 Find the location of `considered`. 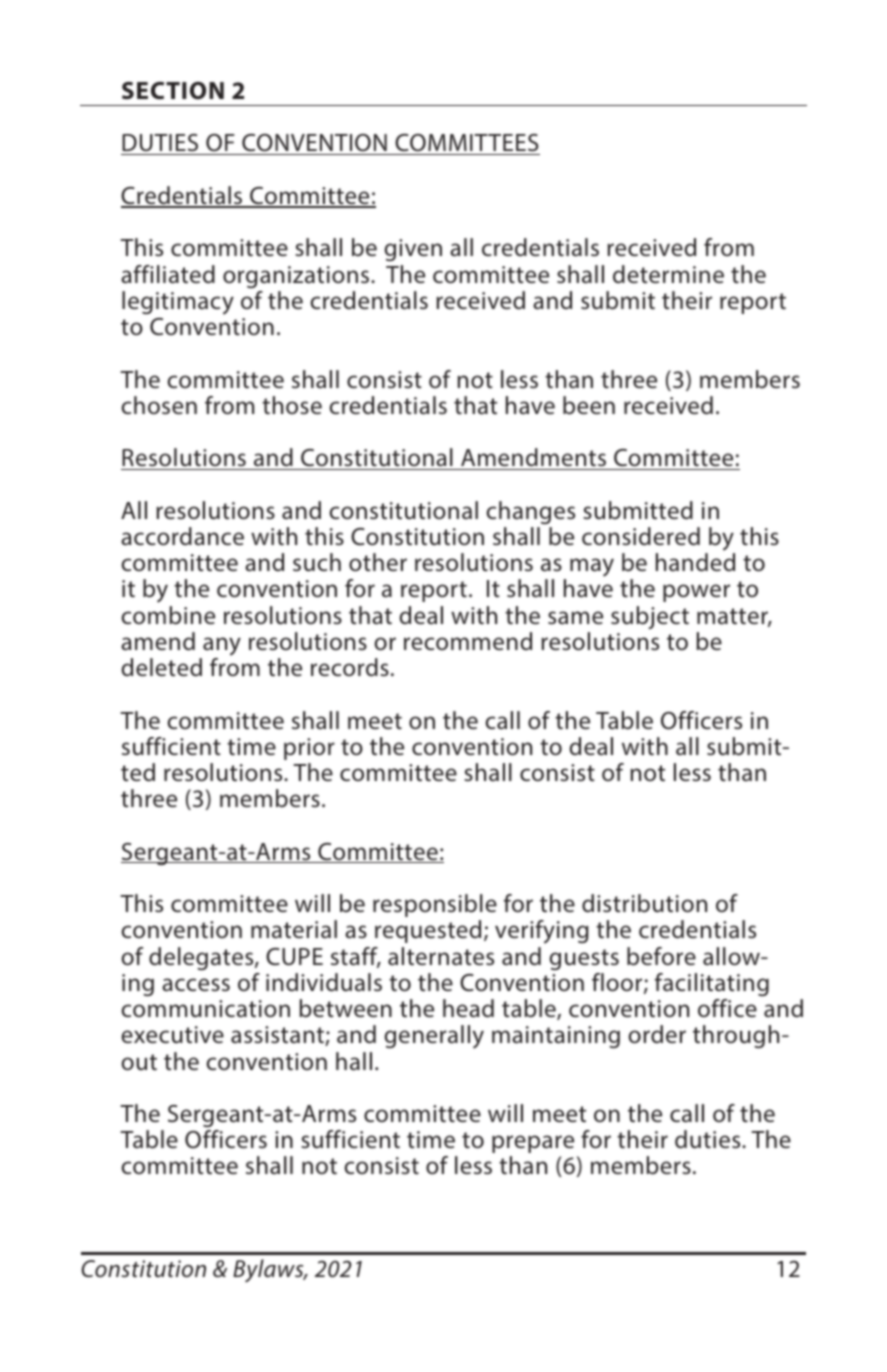

considered is located at coordinates (641, 536).
